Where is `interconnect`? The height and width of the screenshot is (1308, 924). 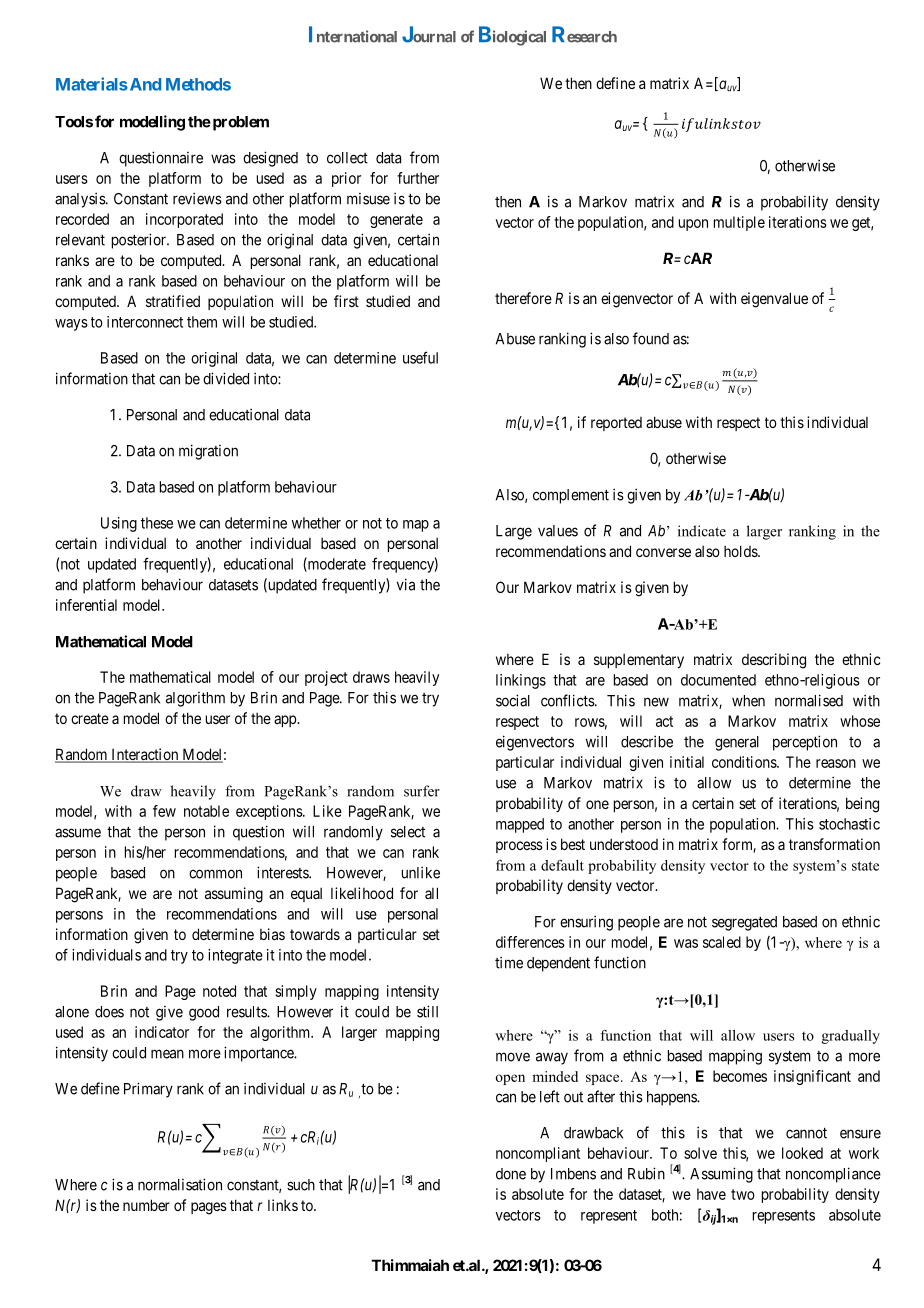
interconnect is located at coordinates (145, 322).
